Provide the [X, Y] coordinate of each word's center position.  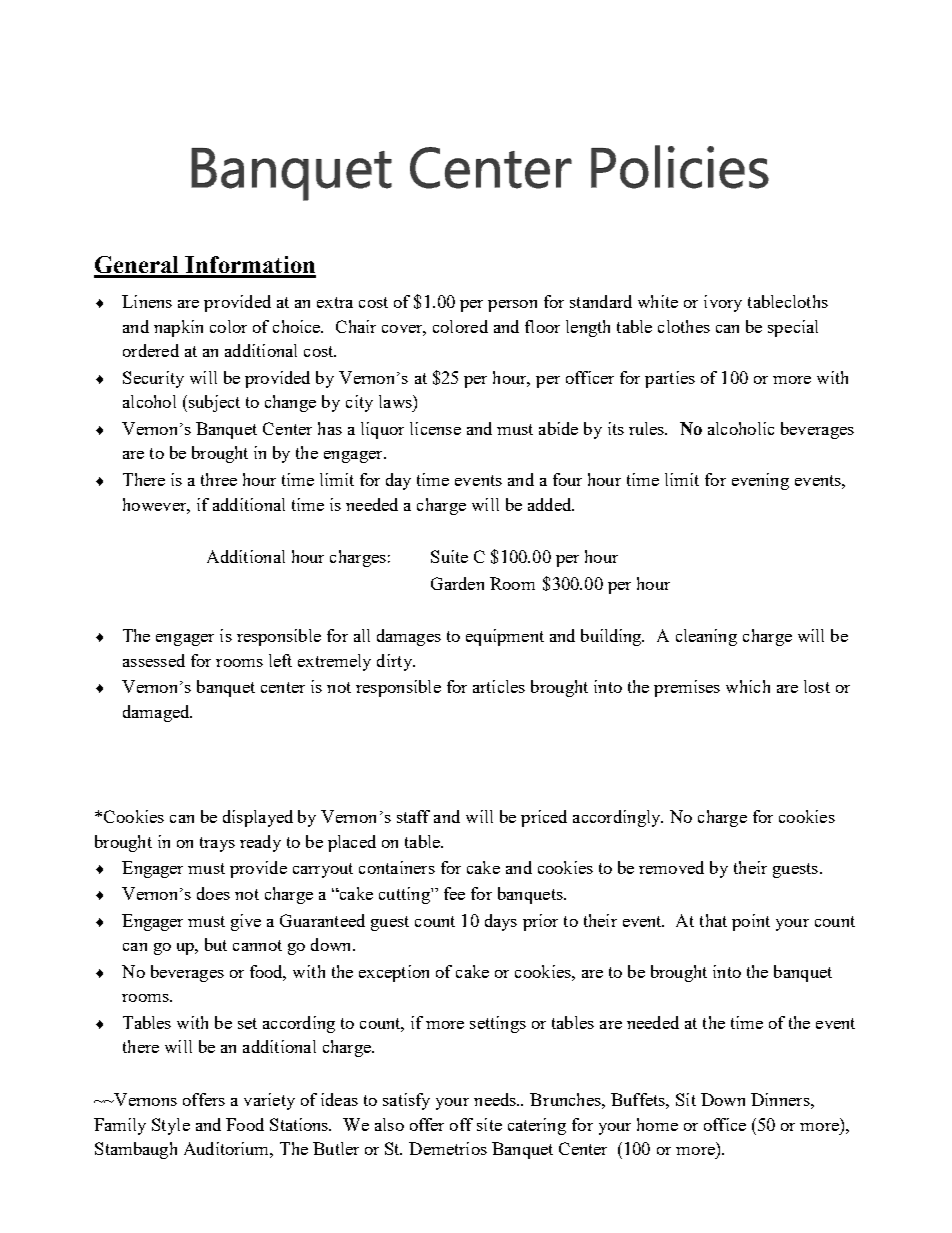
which [748, 686]
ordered [151, 350]
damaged [157, 713]
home [657, 1124]
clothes [684, 326]
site [489, 1124]
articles [499, 686]
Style [171, 1126]
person [512, 306]
